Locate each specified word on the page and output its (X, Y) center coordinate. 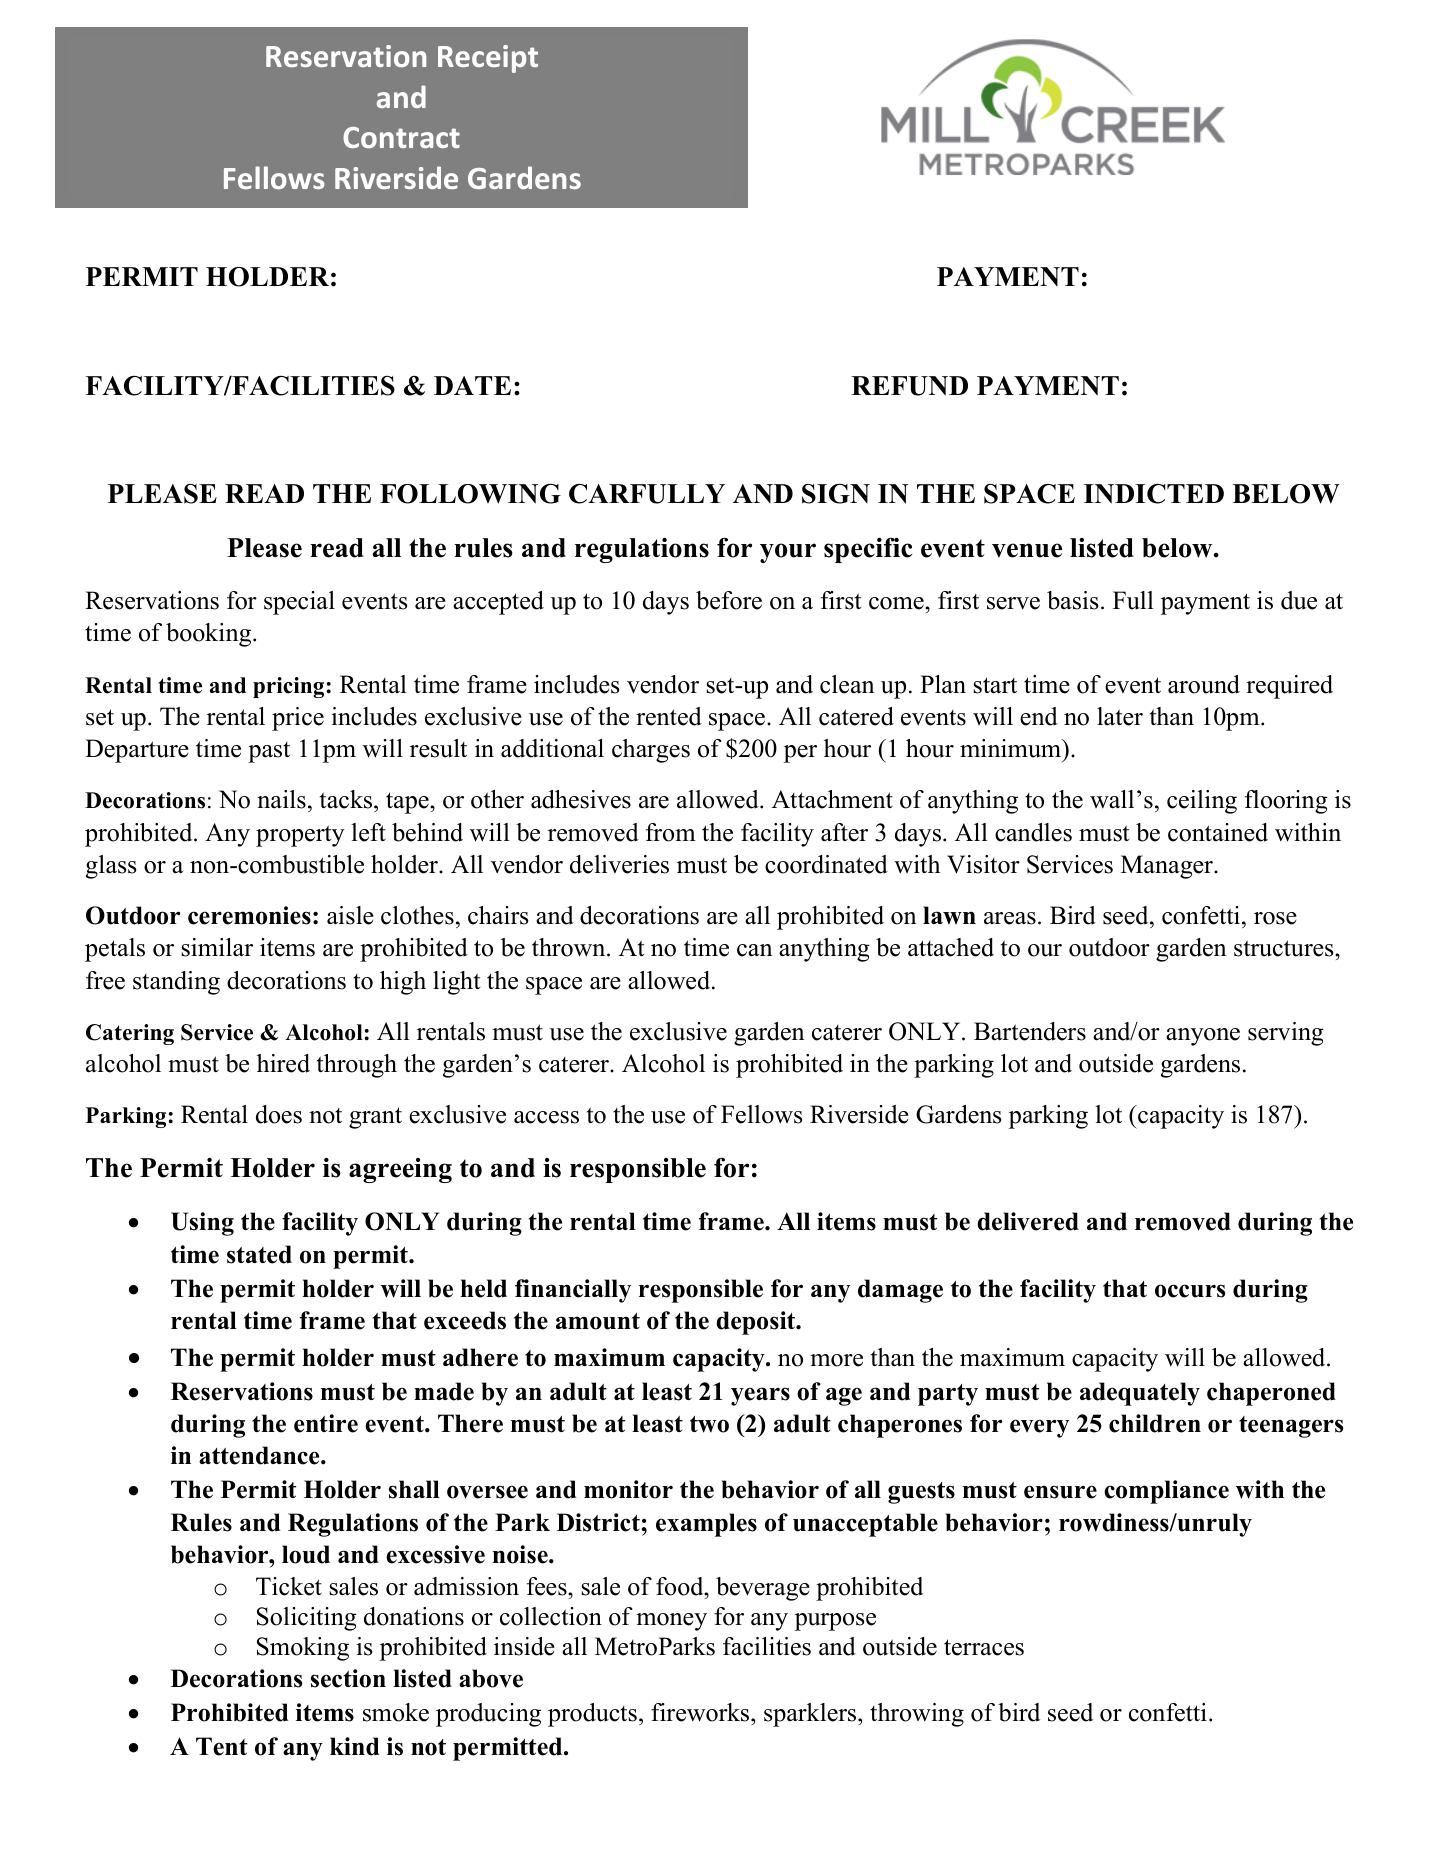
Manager (1168, 867)
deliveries (619, 864)
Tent (221, 1746)
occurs (1190, 1291)
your (788, 553)
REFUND (909, 386)
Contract (401, 137)
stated (259, 1254)
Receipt (488, 59)
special (299, 603)
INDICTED (1154, 493)
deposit (756, 1323)
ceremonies (249, 915)
